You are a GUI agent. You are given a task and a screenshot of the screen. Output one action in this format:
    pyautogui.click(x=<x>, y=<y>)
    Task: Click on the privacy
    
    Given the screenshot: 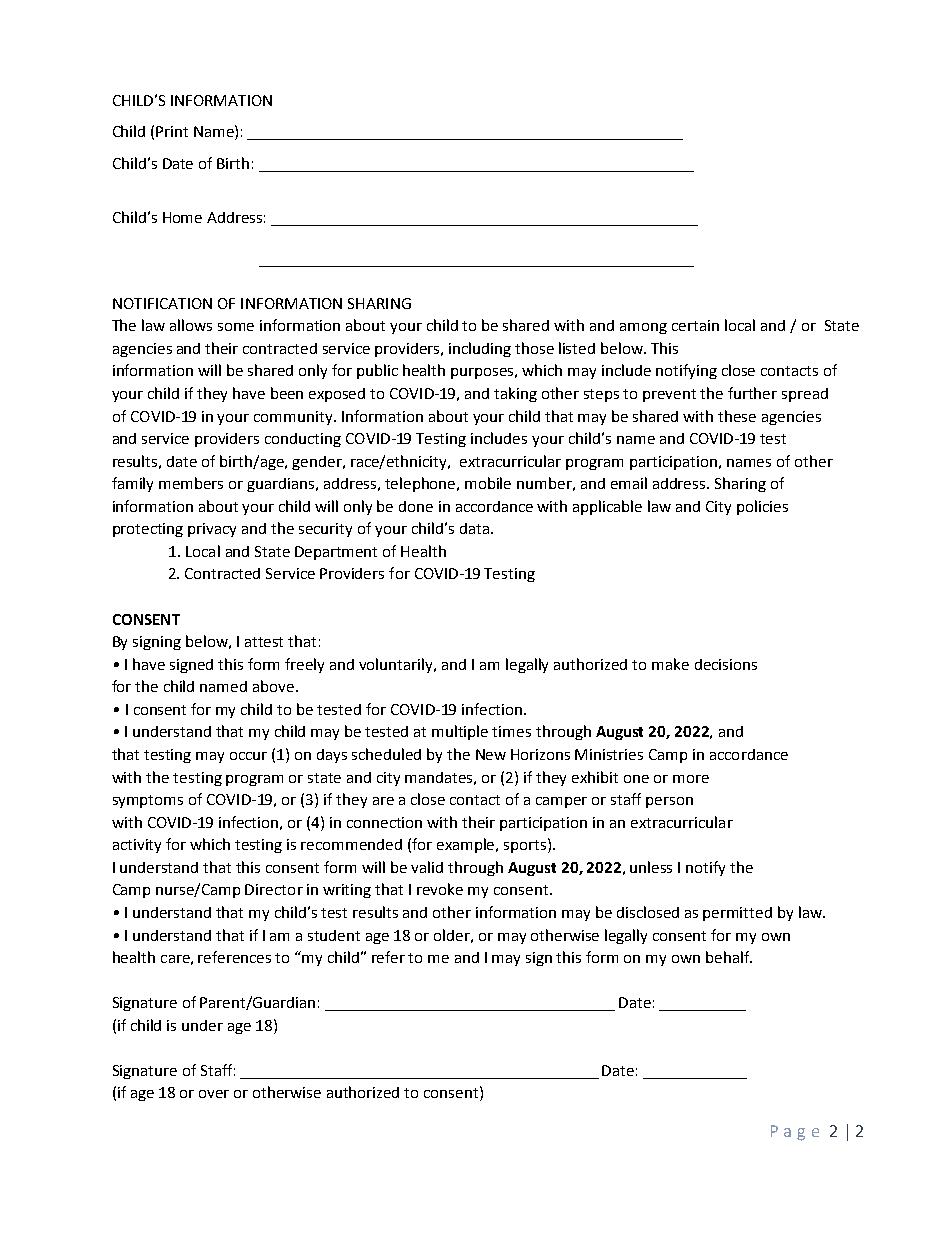 What is the action you would take?
    pyautogui.click(x=212, y=530)
